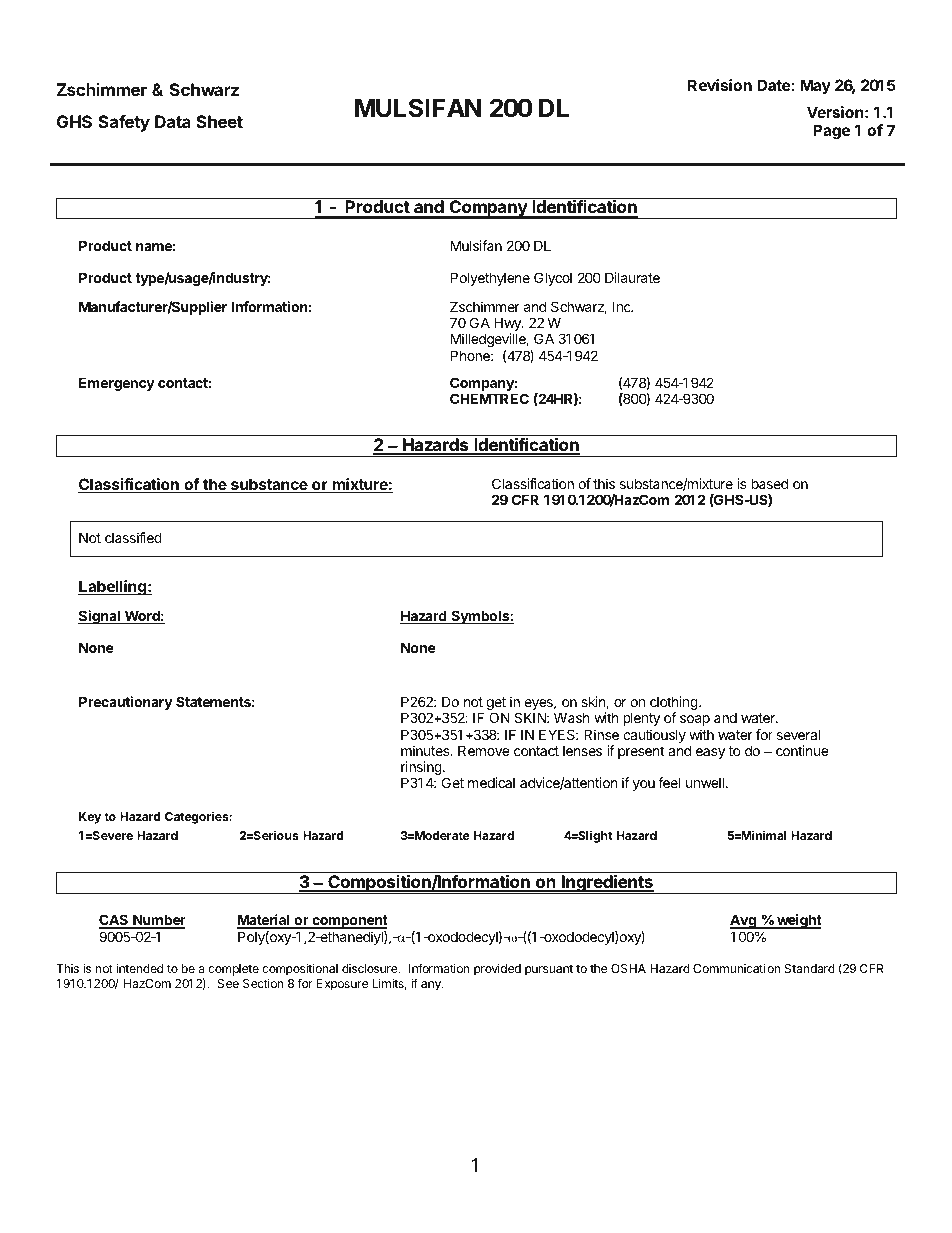 Image resolution: width=952 pixels, height=1233 pixels. I want to click on Sheet, so click(219, 121).
